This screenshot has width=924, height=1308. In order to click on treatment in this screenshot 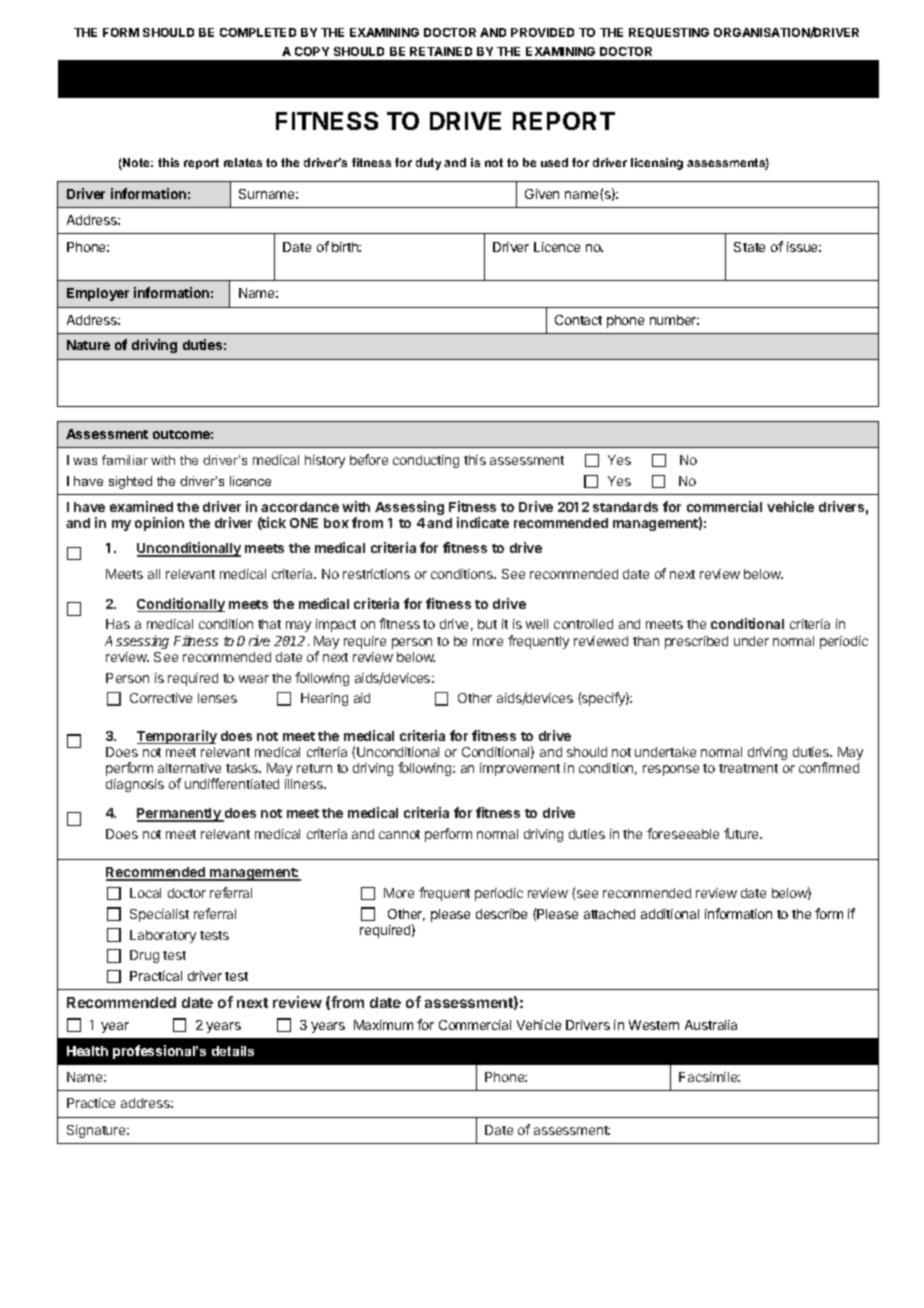, I will do `click(748, 768)`.
